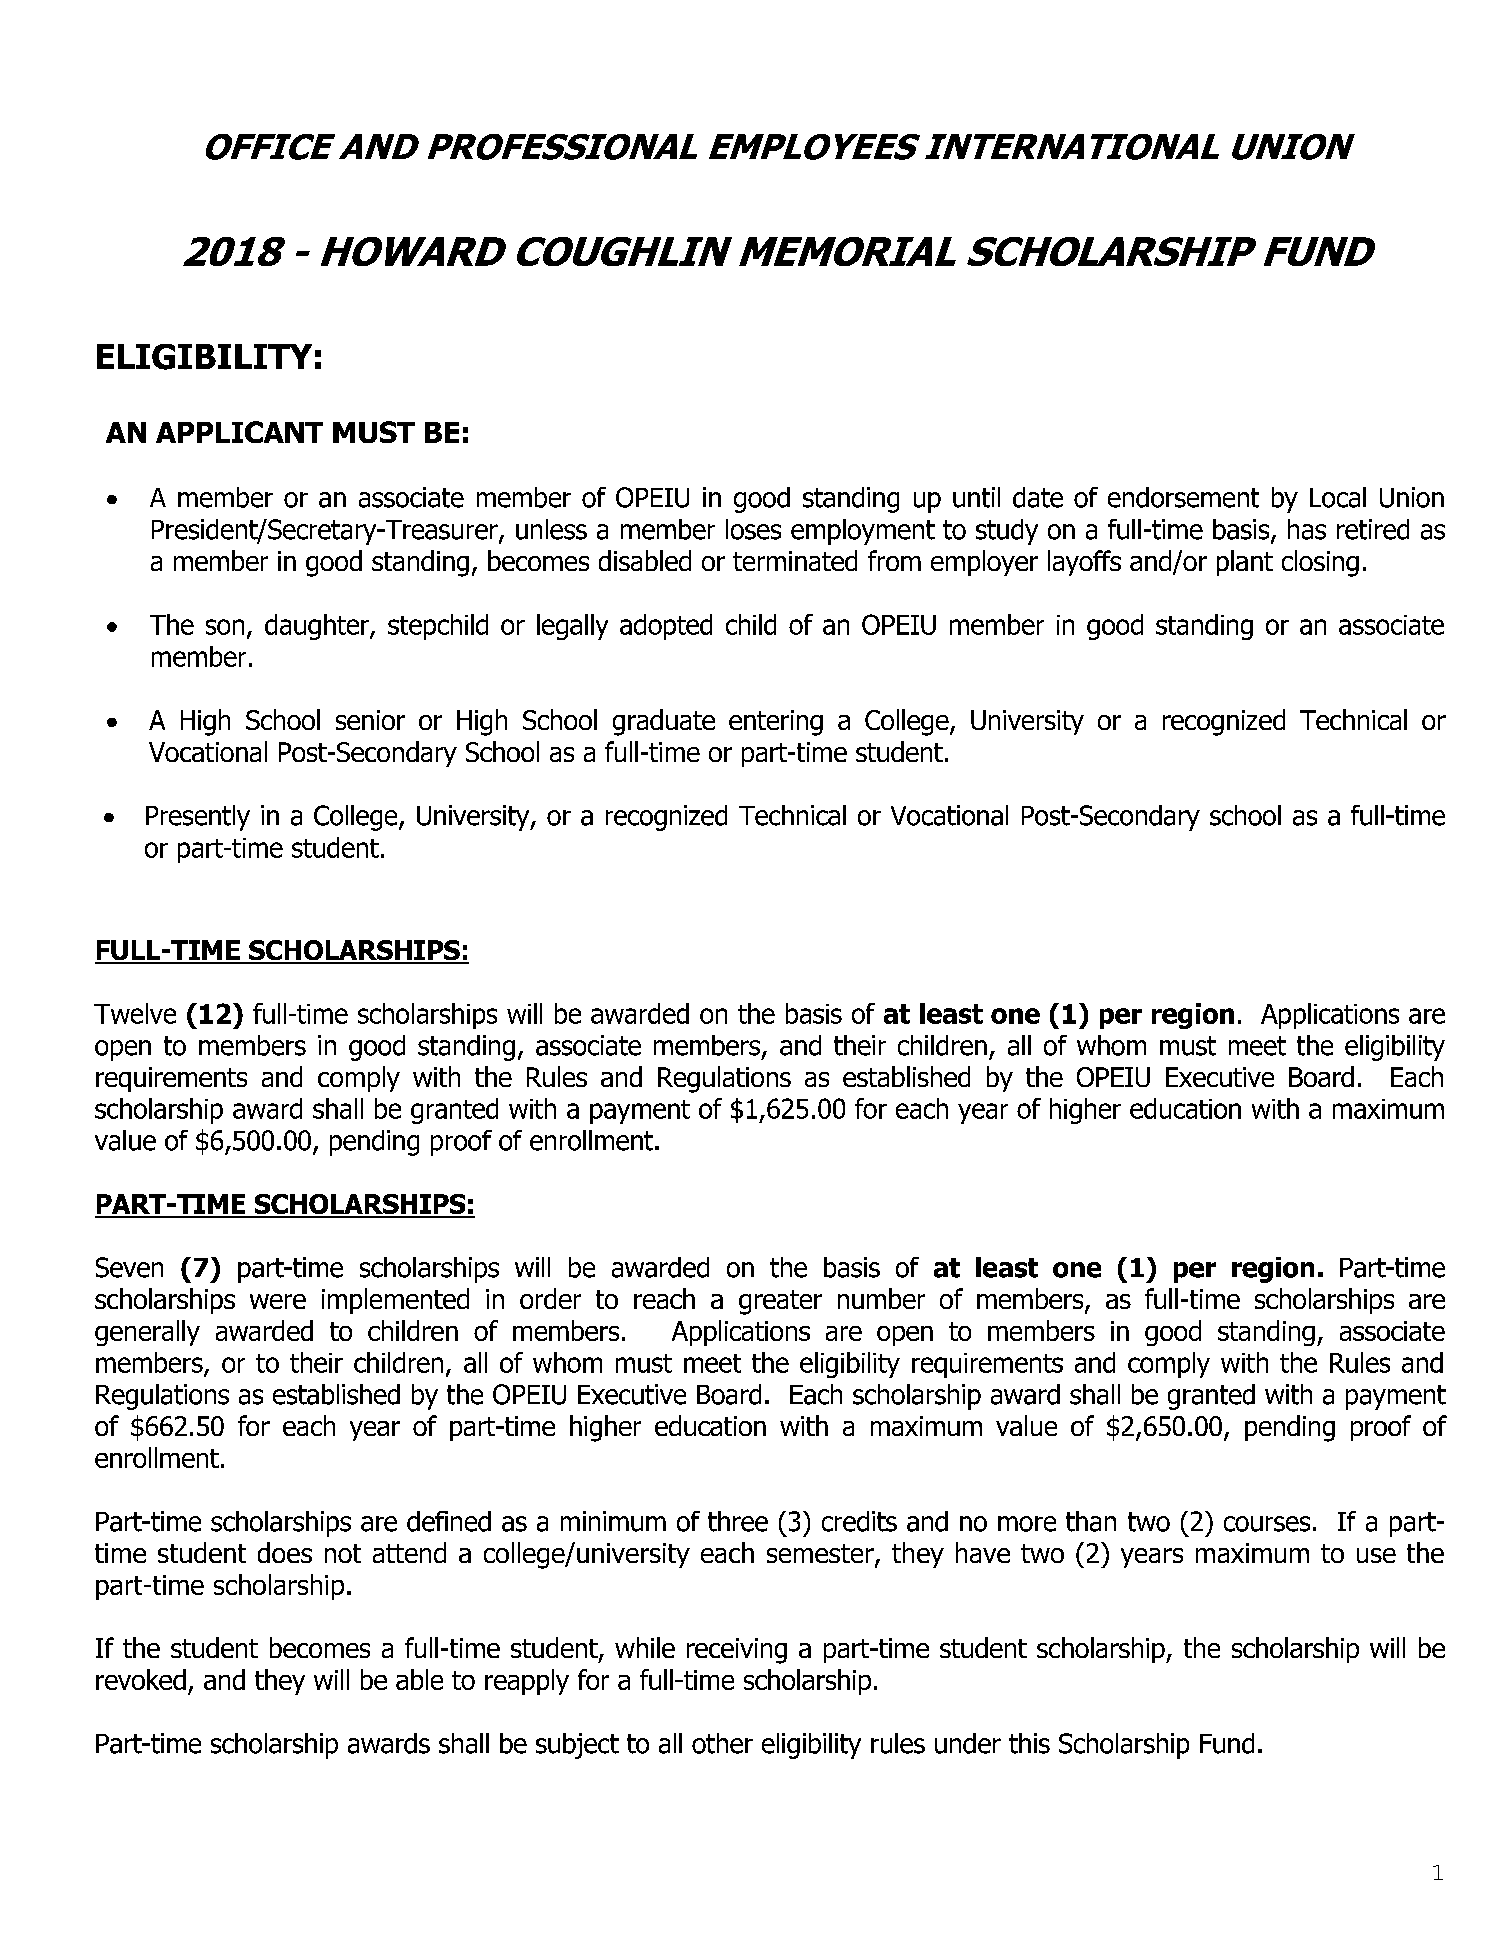 The height and width of the screenshot is (1939, 1498). I want to click on loses, so click(753, 529).
